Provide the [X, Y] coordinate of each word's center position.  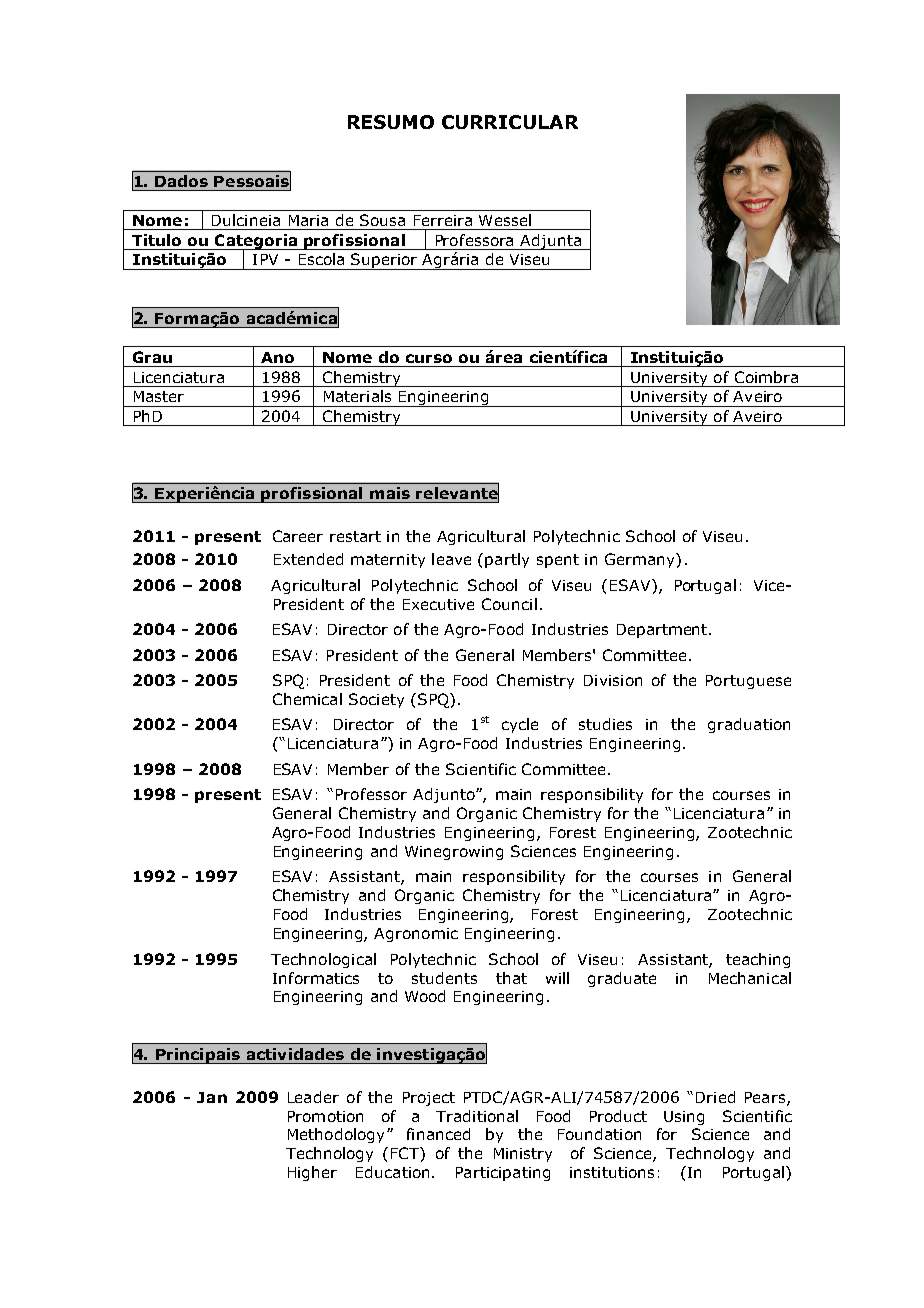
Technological [323, 960]
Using [684, 1118]
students [444, 978]
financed [438, 1134]
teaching [758, 960]
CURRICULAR [510, 122]
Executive [438, 604]
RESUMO [391, 122]
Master [159, 396]
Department [663, 631]
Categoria [256, 243]
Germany [641, 560]
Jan [212, 1097]
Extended [308, 559]
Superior [385, 261]
